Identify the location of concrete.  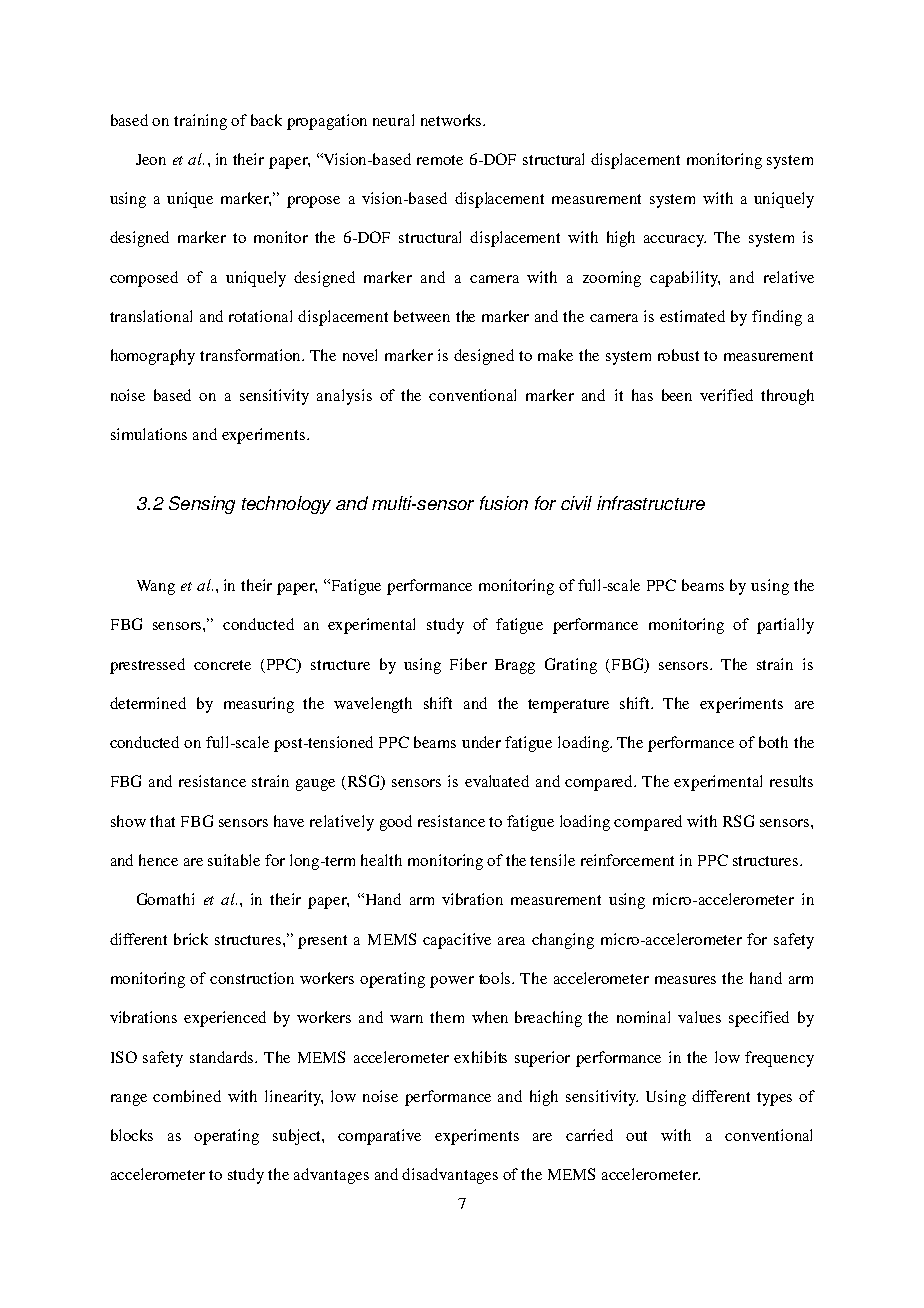
(222, 665).
